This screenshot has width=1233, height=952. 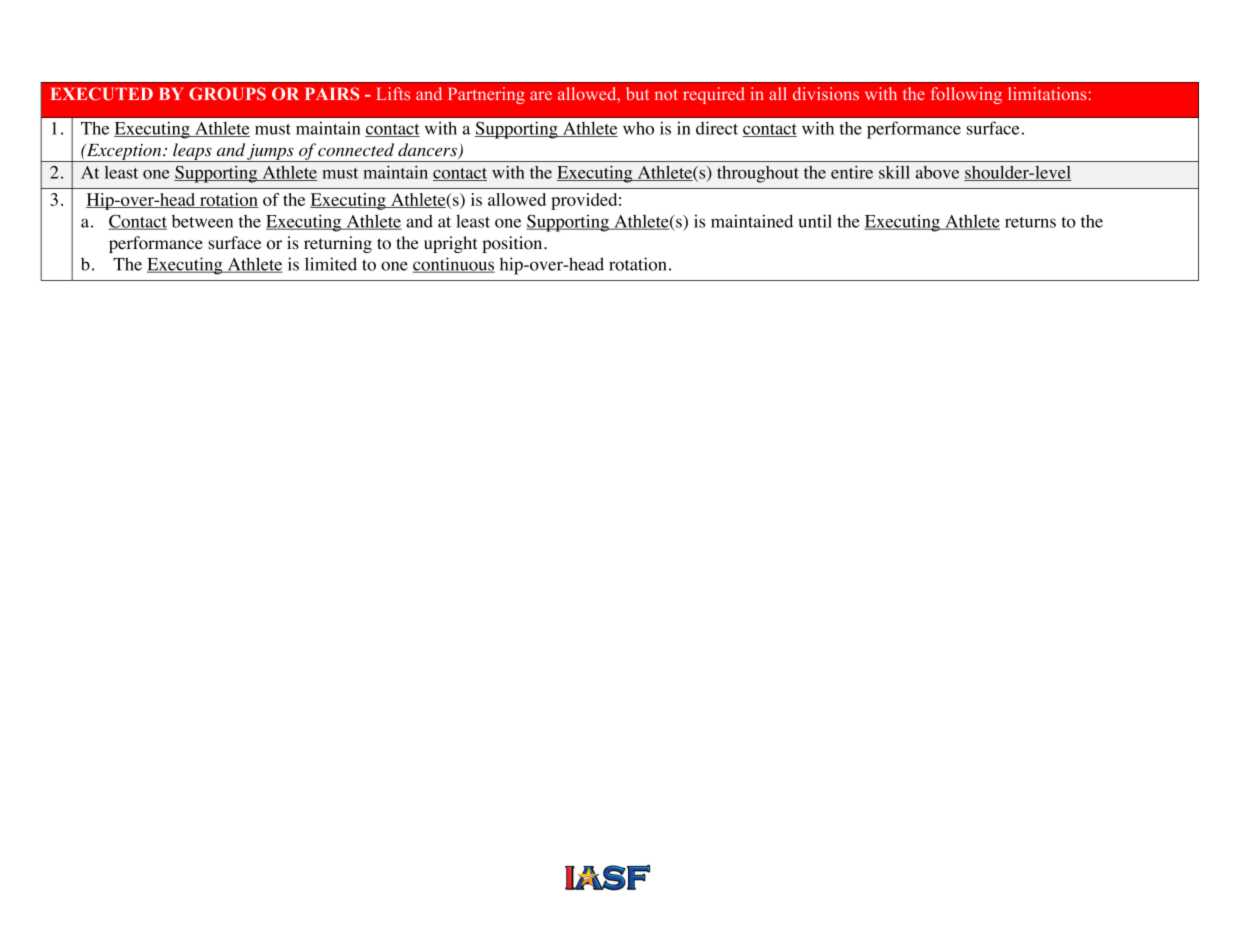 I want to click on jumps, so click(x=271, y=153).
